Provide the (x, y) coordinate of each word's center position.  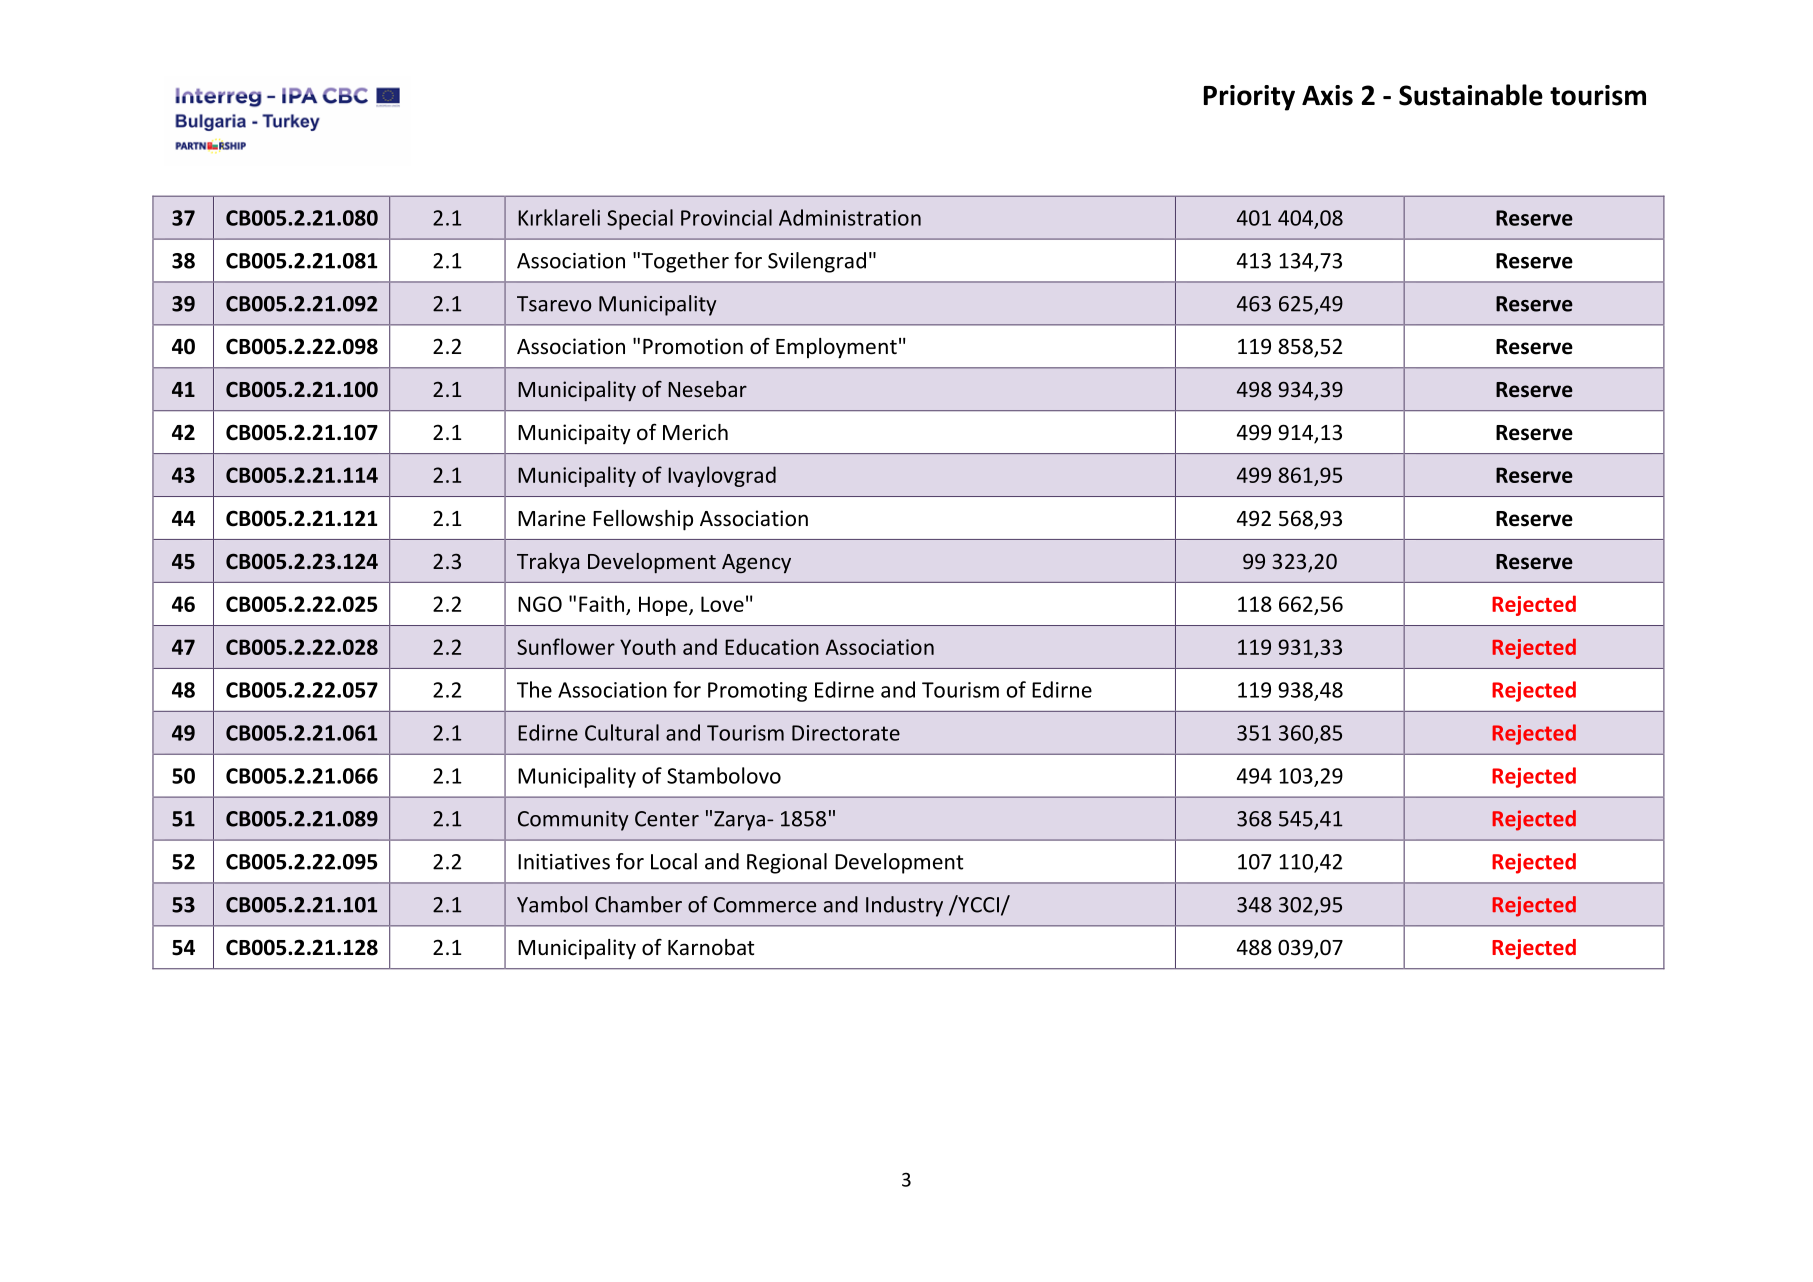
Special (640, 219)
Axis (1327, 95)
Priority (1249, 98)
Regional (787, 863)
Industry (904, 906)
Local (674, 861)
